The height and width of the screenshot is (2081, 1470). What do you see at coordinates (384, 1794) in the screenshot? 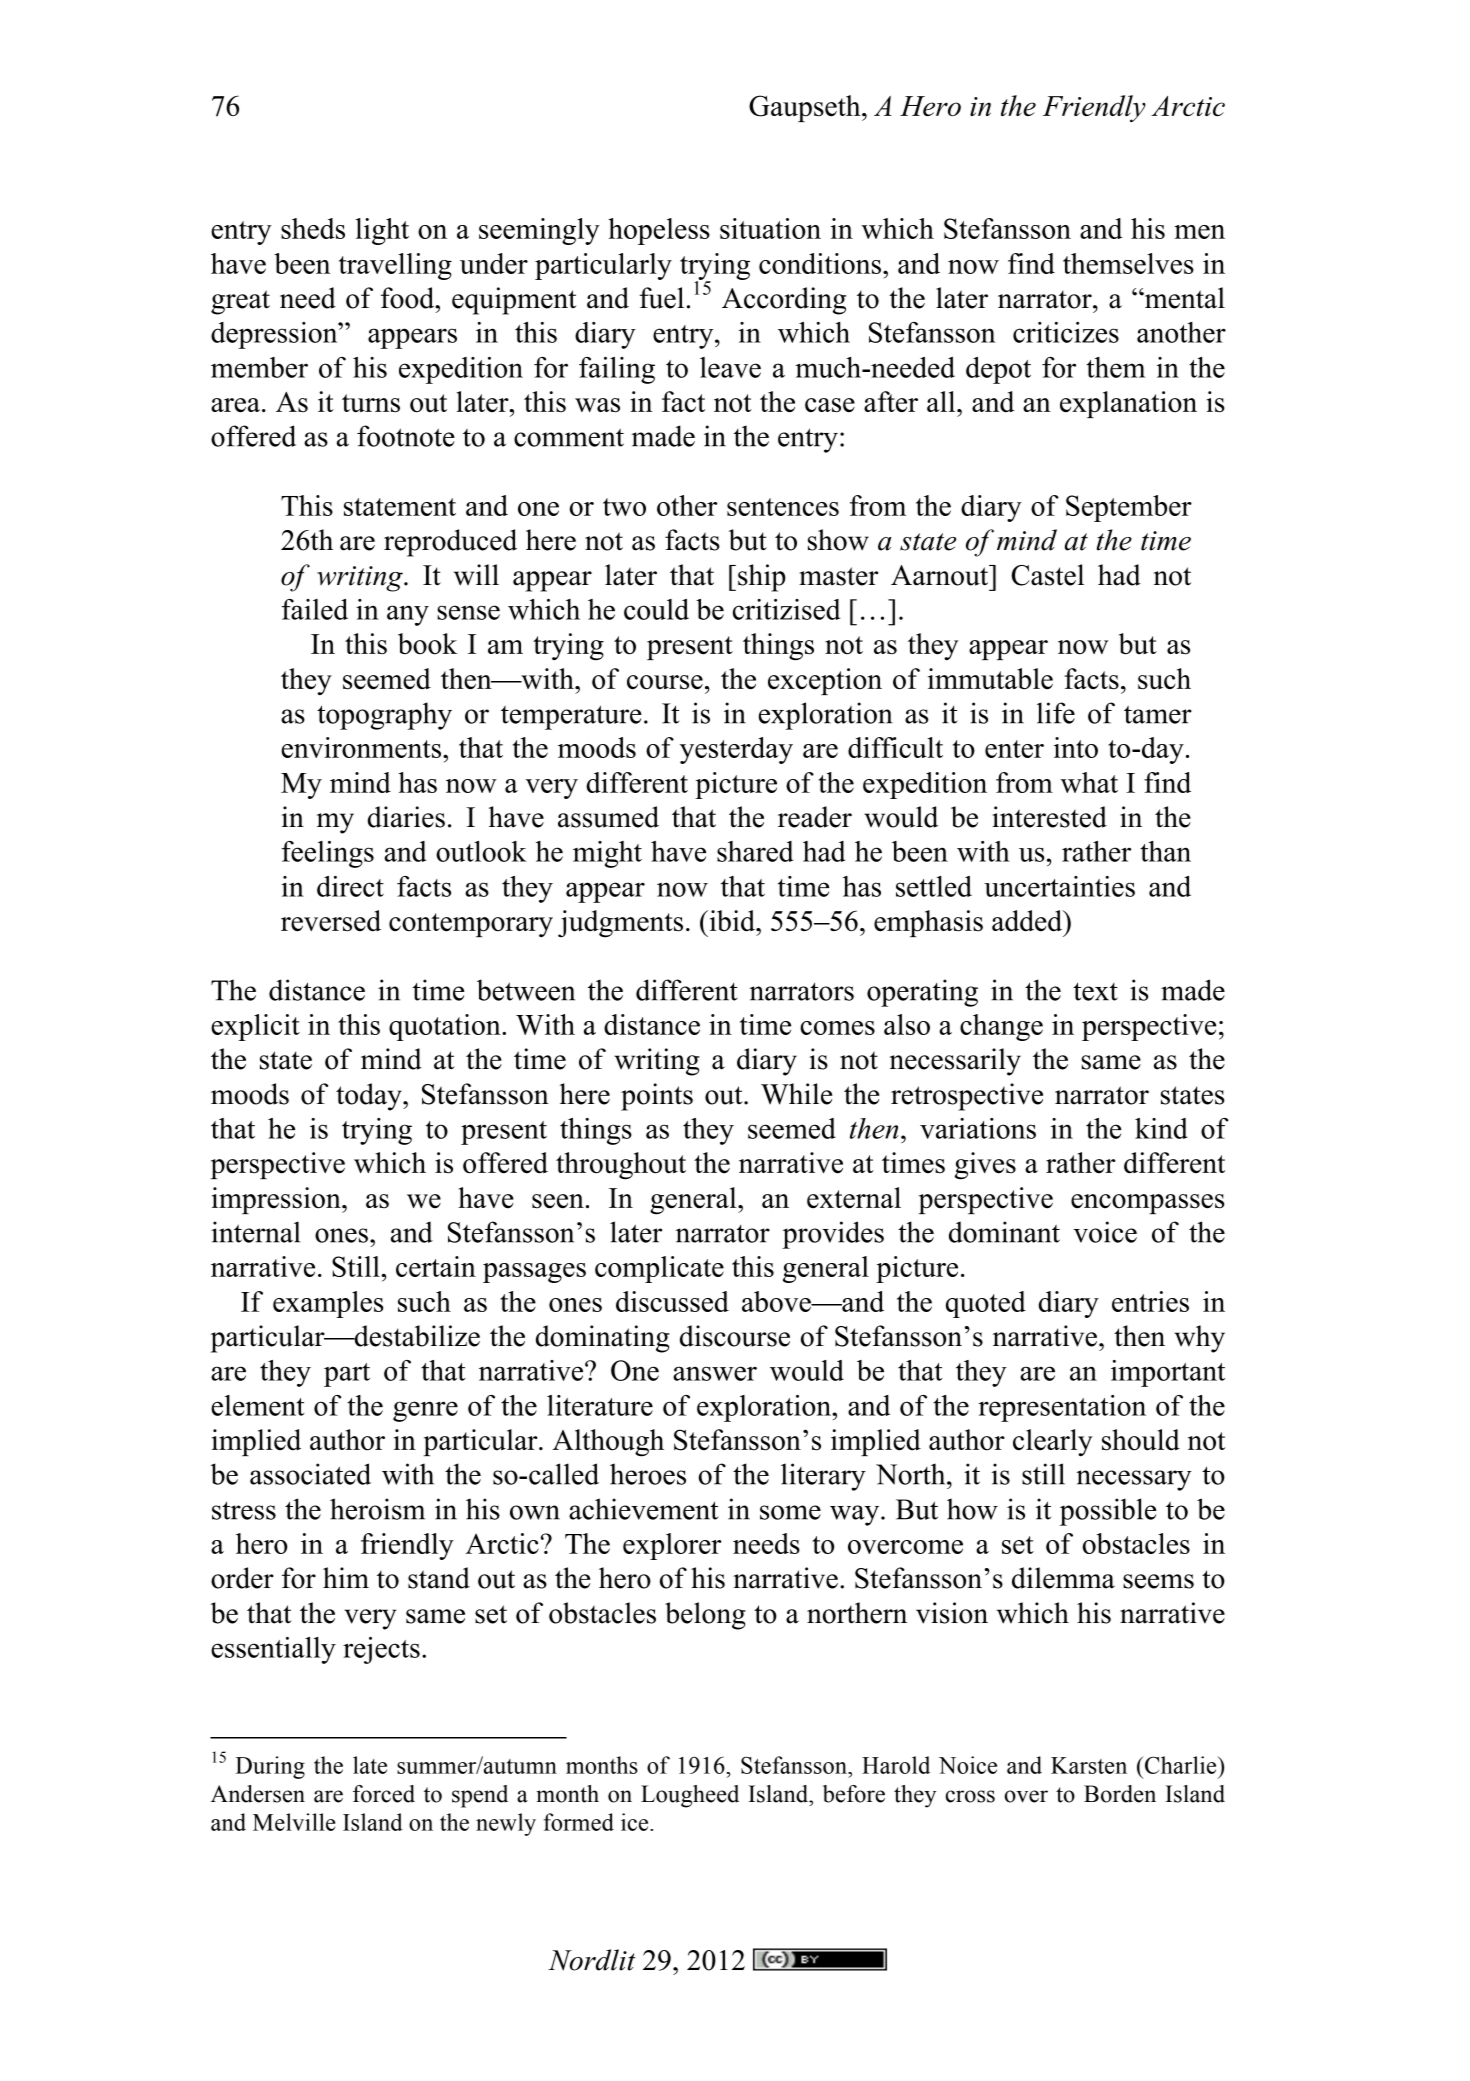
I see `forced` at bounding box center [384, 1794].
